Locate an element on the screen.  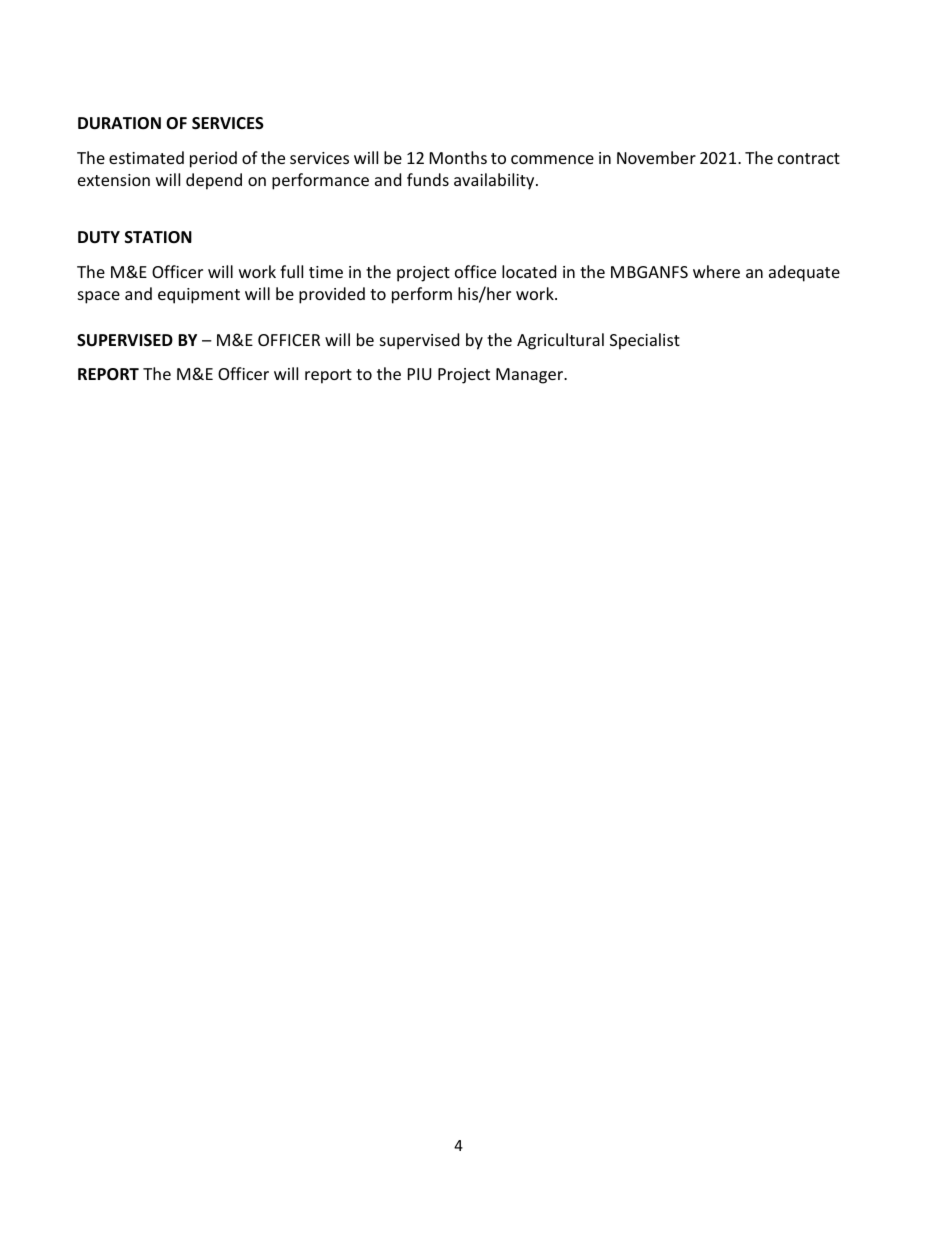
Agricultural is located at coordinates (560, 341).
